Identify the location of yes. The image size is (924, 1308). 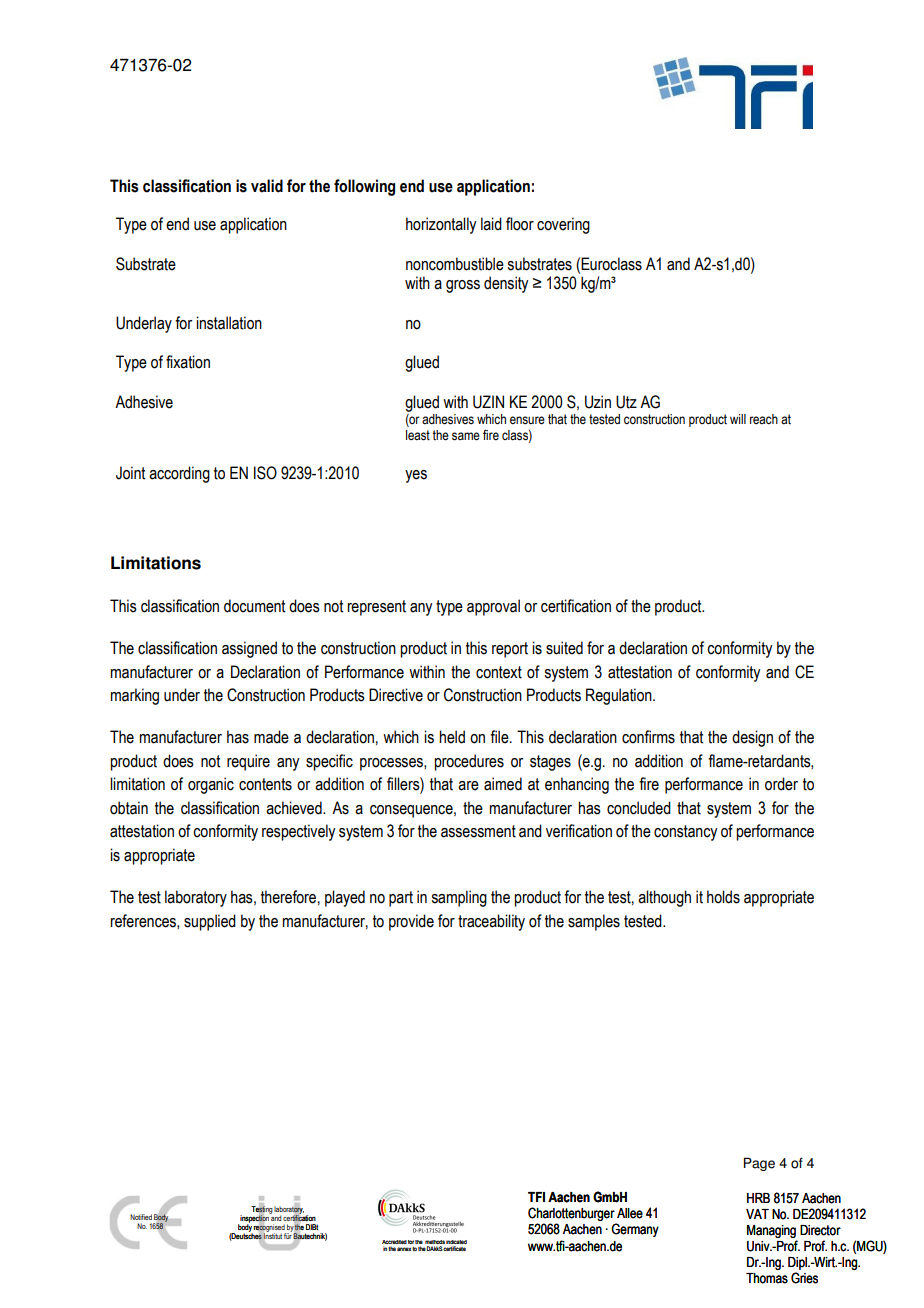
(416, 476).
